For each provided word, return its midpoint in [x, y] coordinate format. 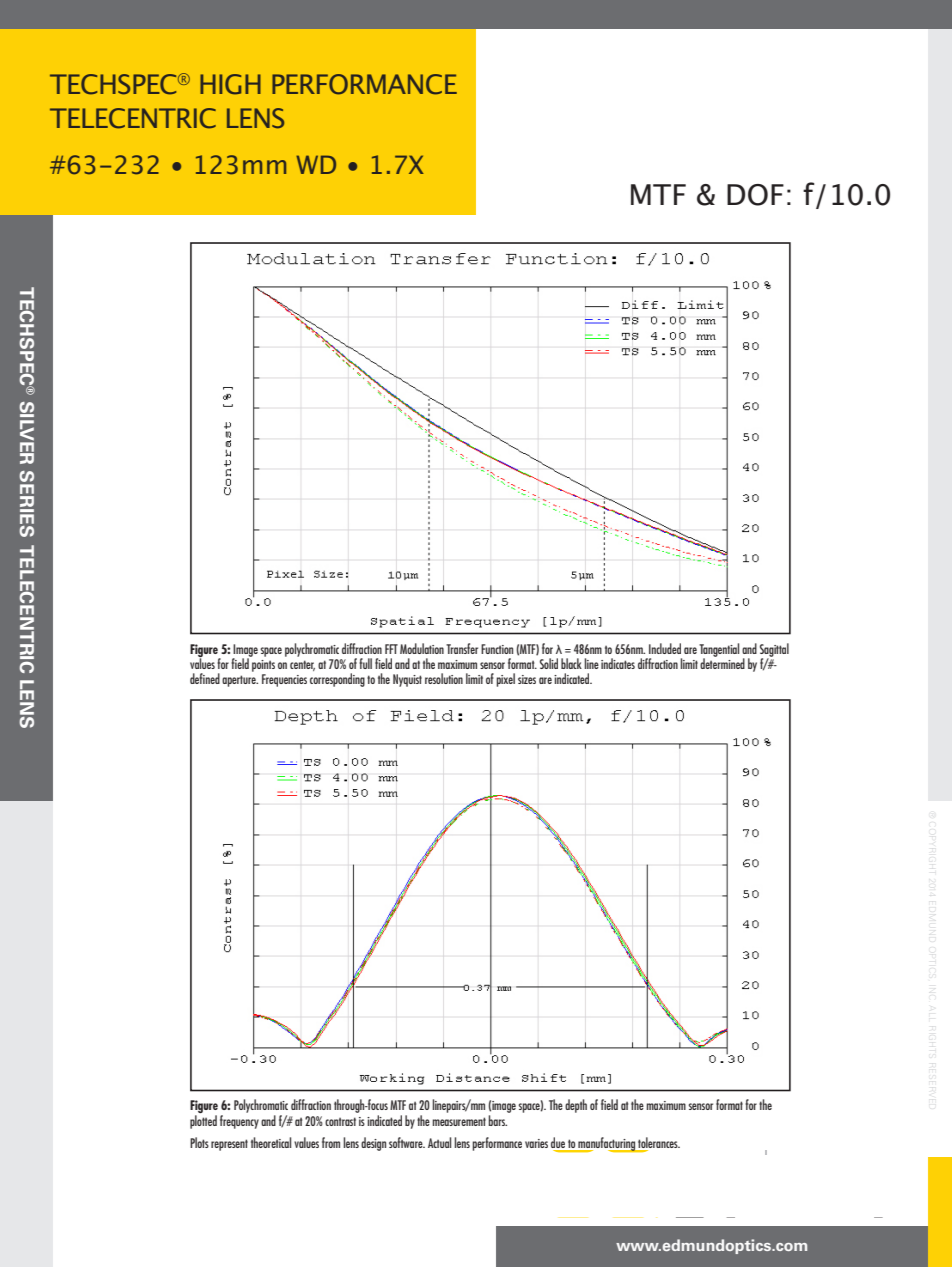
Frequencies [284, 680]
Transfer [462, 648]
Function [497, 649]
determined [722, 662]
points [263, 666]
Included [665, 648]
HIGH [230, 84]
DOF [755, 195]
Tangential [719, 651]
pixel [505, 680]
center [302, 665]
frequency [239, 1122]
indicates [618, 663]
